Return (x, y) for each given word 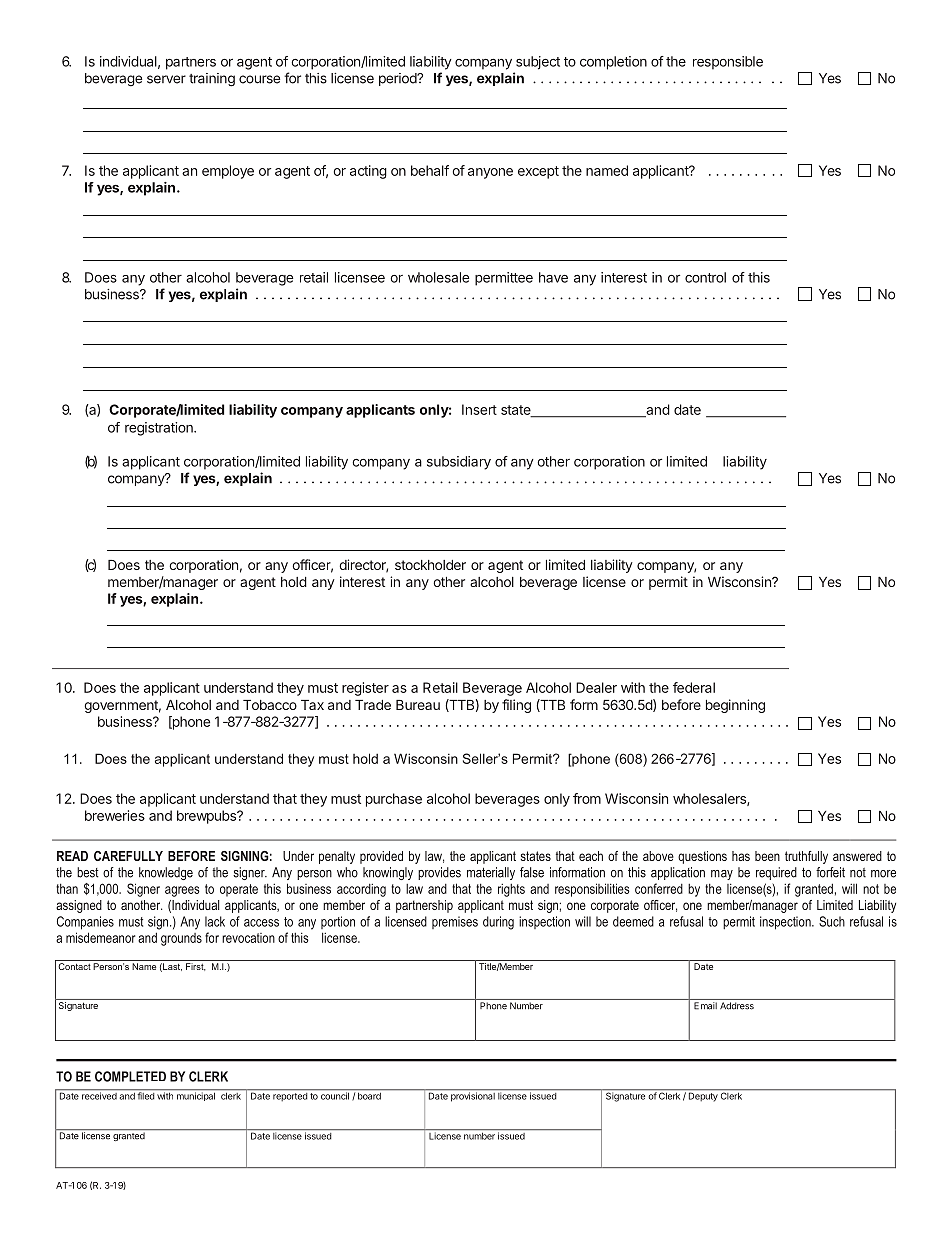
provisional (473, 1096)
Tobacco (270, 705)
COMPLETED (130, 1076)
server (166, 79)
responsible (728, 63)
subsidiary (459, 463)
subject (538, 63)
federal (694, 687)
